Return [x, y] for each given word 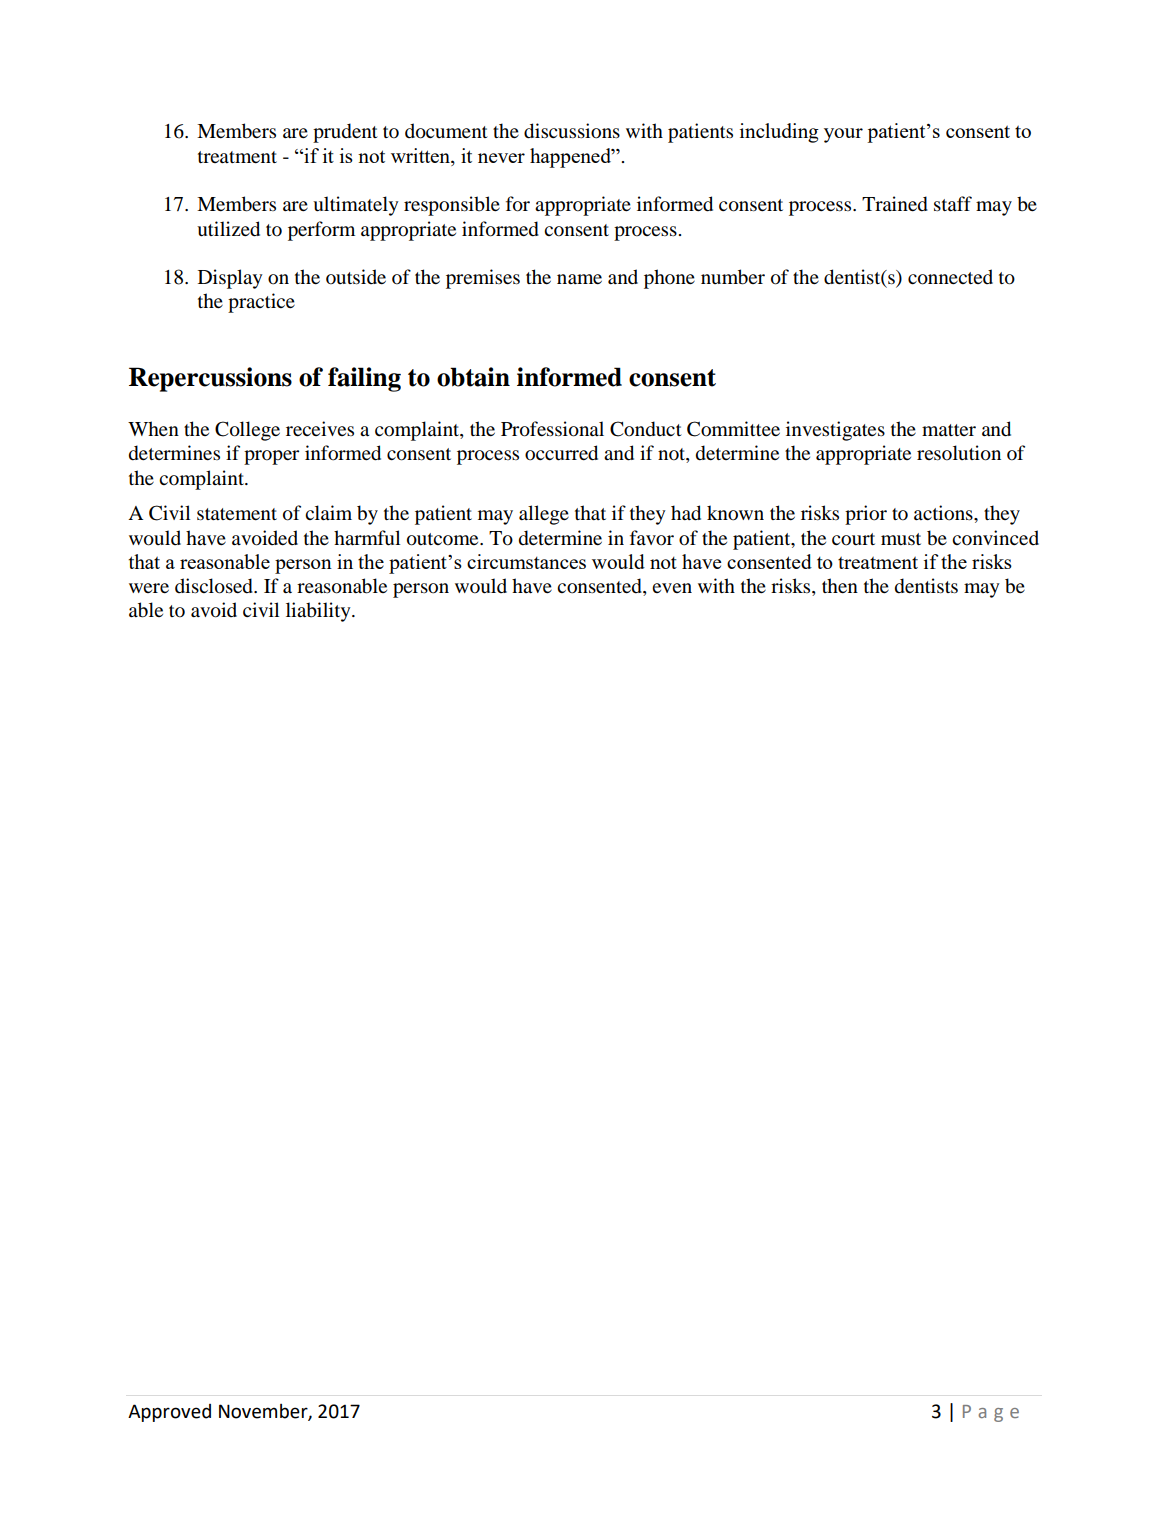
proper [271, 457]
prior [866, 515]
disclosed [215, 586]
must [901, 539]
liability [319, 612]
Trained [895, 204]
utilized [228, 229]
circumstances [526, 561]
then [840, 586]
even [672, 588]
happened [571, 158]
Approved [169, 1413]
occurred [561, 453]
